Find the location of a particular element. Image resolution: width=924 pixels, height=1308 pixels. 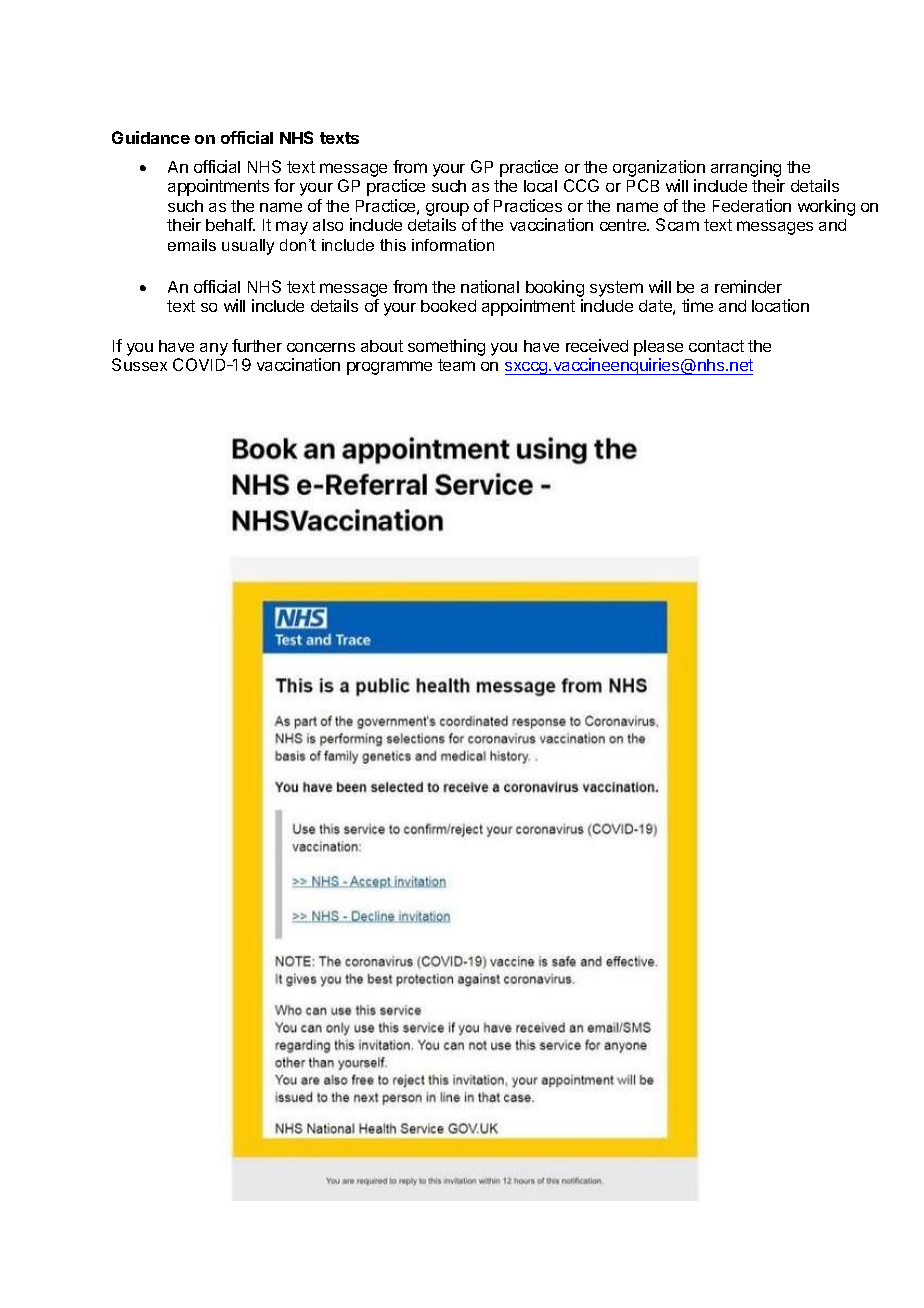

organization is located at coordinates (659, 168).
